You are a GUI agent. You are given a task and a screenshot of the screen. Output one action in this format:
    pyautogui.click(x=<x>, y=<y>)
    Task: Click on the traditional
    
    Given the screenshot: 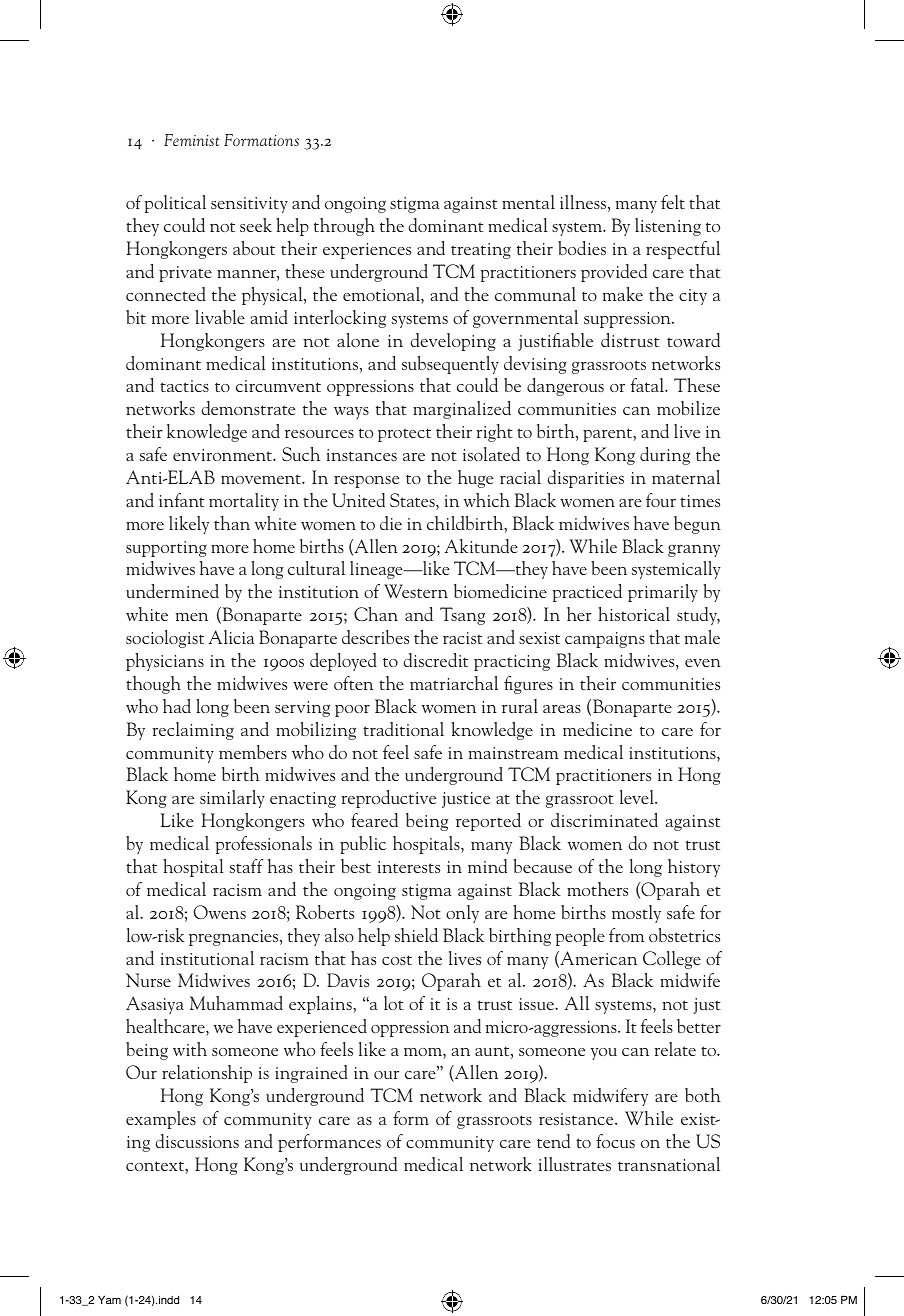 What is the action you would take?
    pyautogui.click(x=403, y=729)
